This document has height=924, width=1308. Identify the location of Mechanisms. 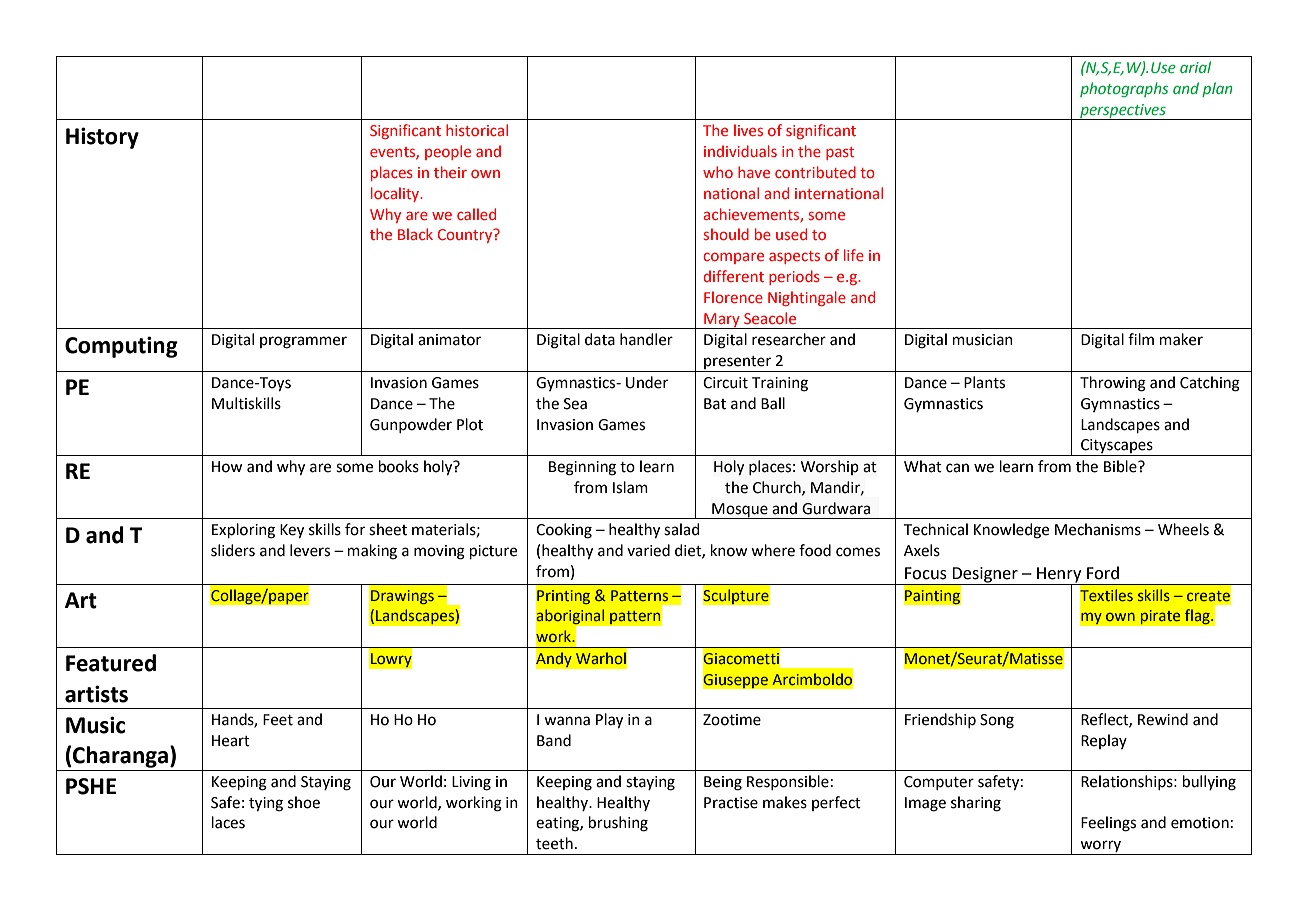
(1098, 529).
